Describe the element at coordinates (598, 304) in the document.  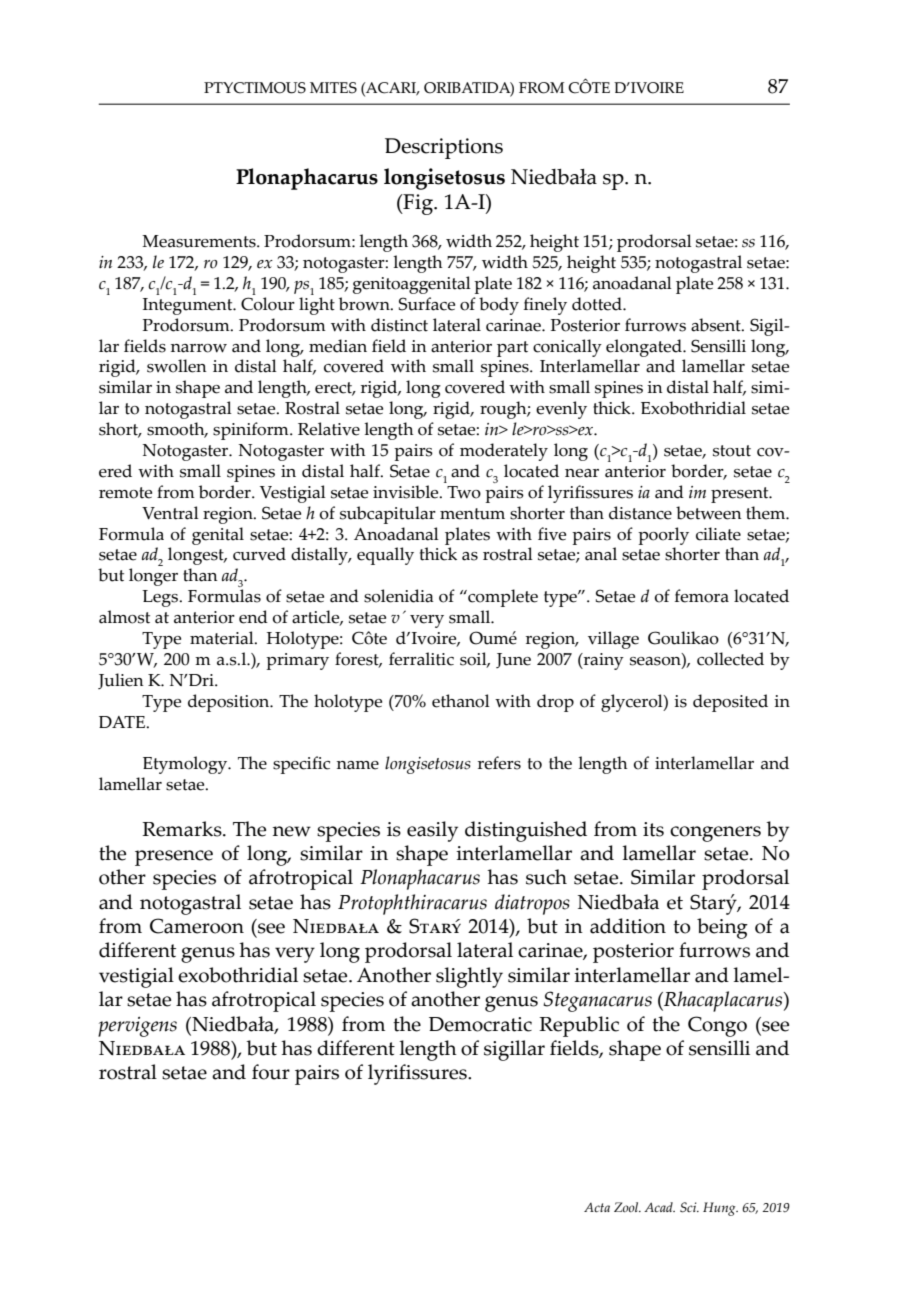
I see `dotted` at that location.
